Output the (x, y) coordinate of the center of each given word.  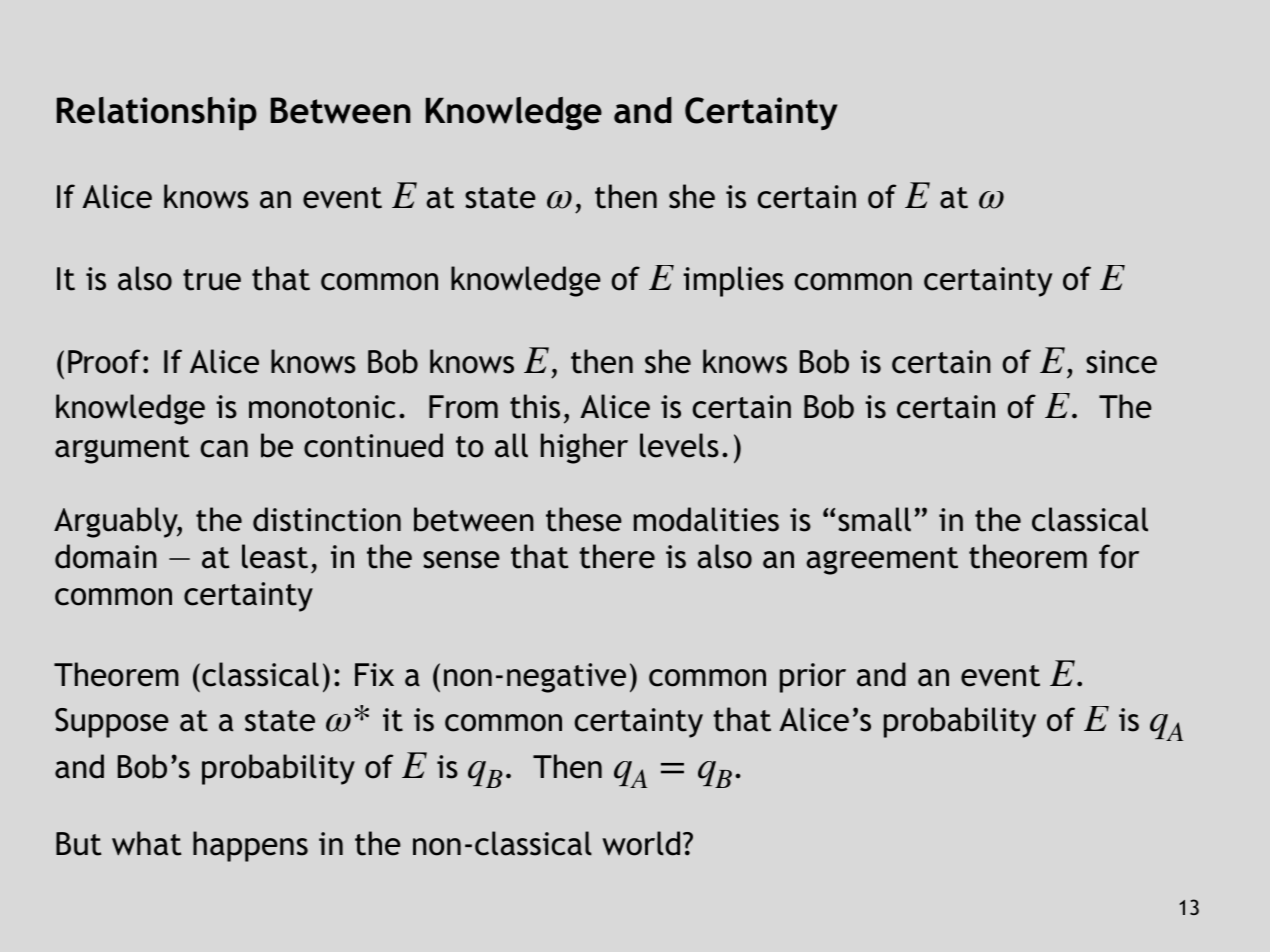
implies (733, 281)
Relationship (157, 113)
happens (250, 846)
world (641, 843)
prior (813, 678)
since (1121, 362)
